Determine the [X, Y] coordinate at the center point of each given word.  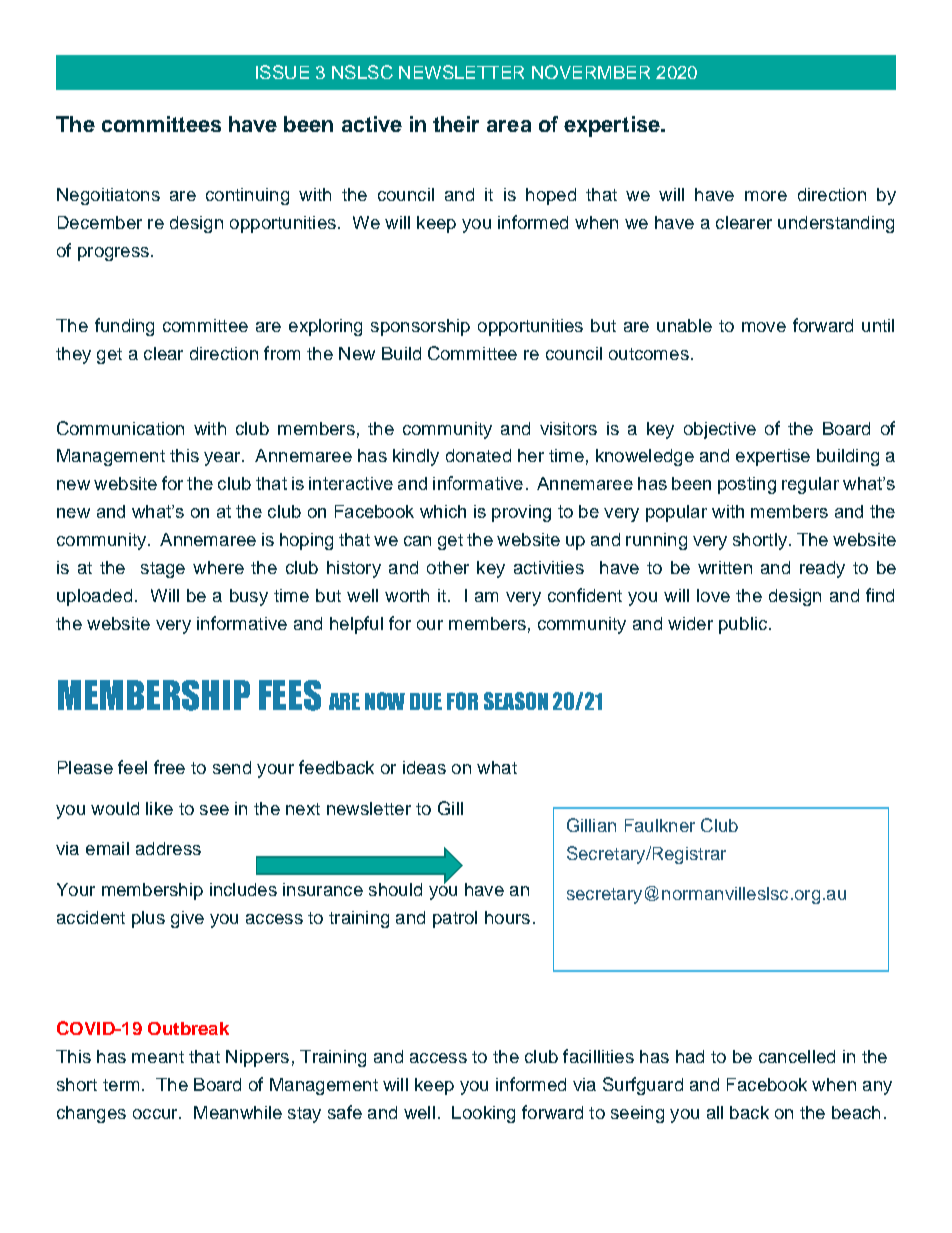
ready [822, 569]
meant [158, 1057]
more [766, 196]
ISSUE [282, 72]
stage [163, 570]
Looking [483, 1114]
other [448, 567]
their [456, 124]
